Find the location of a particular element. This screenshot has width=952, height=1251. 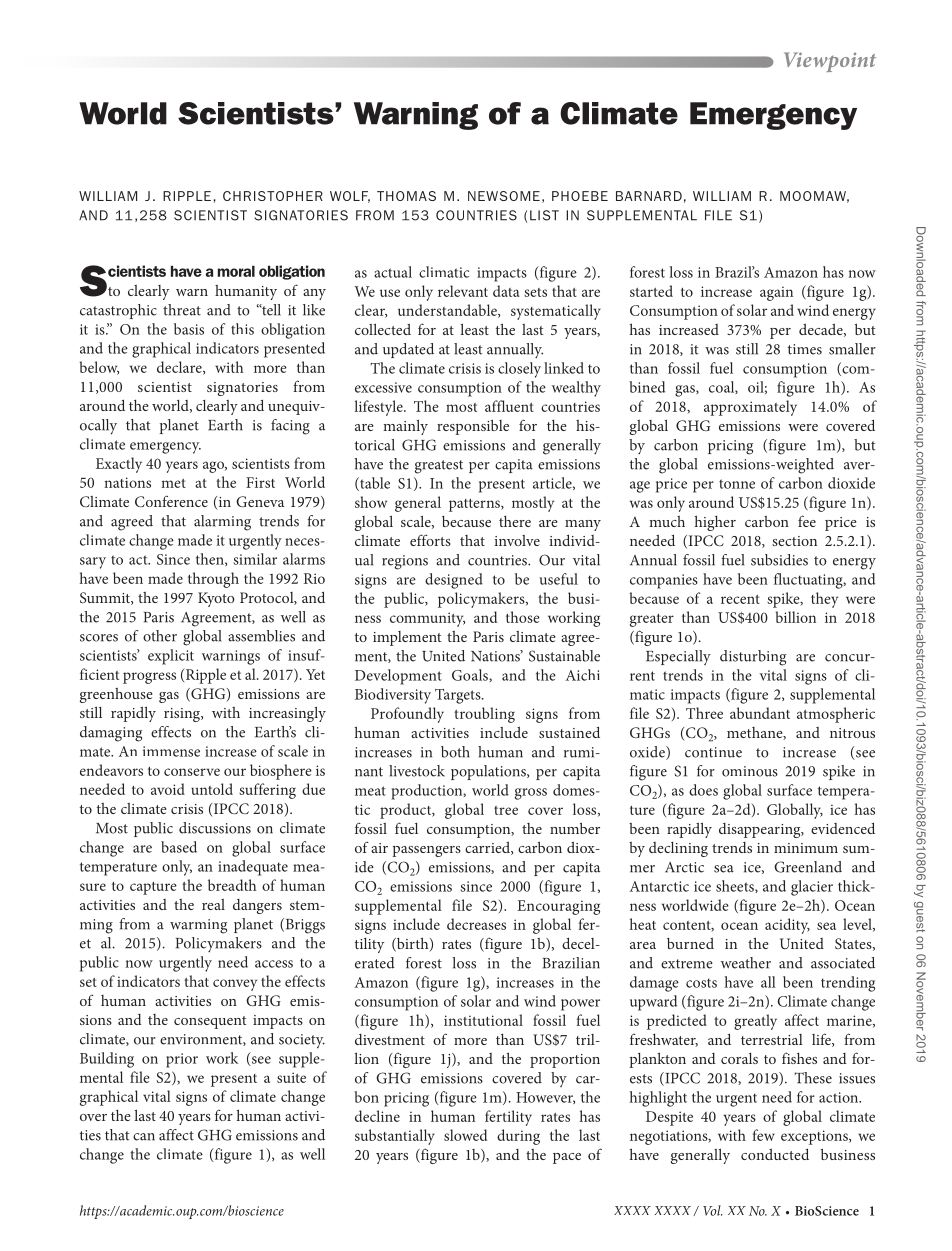

Viewpoint is located at coordinates (830, 62).
